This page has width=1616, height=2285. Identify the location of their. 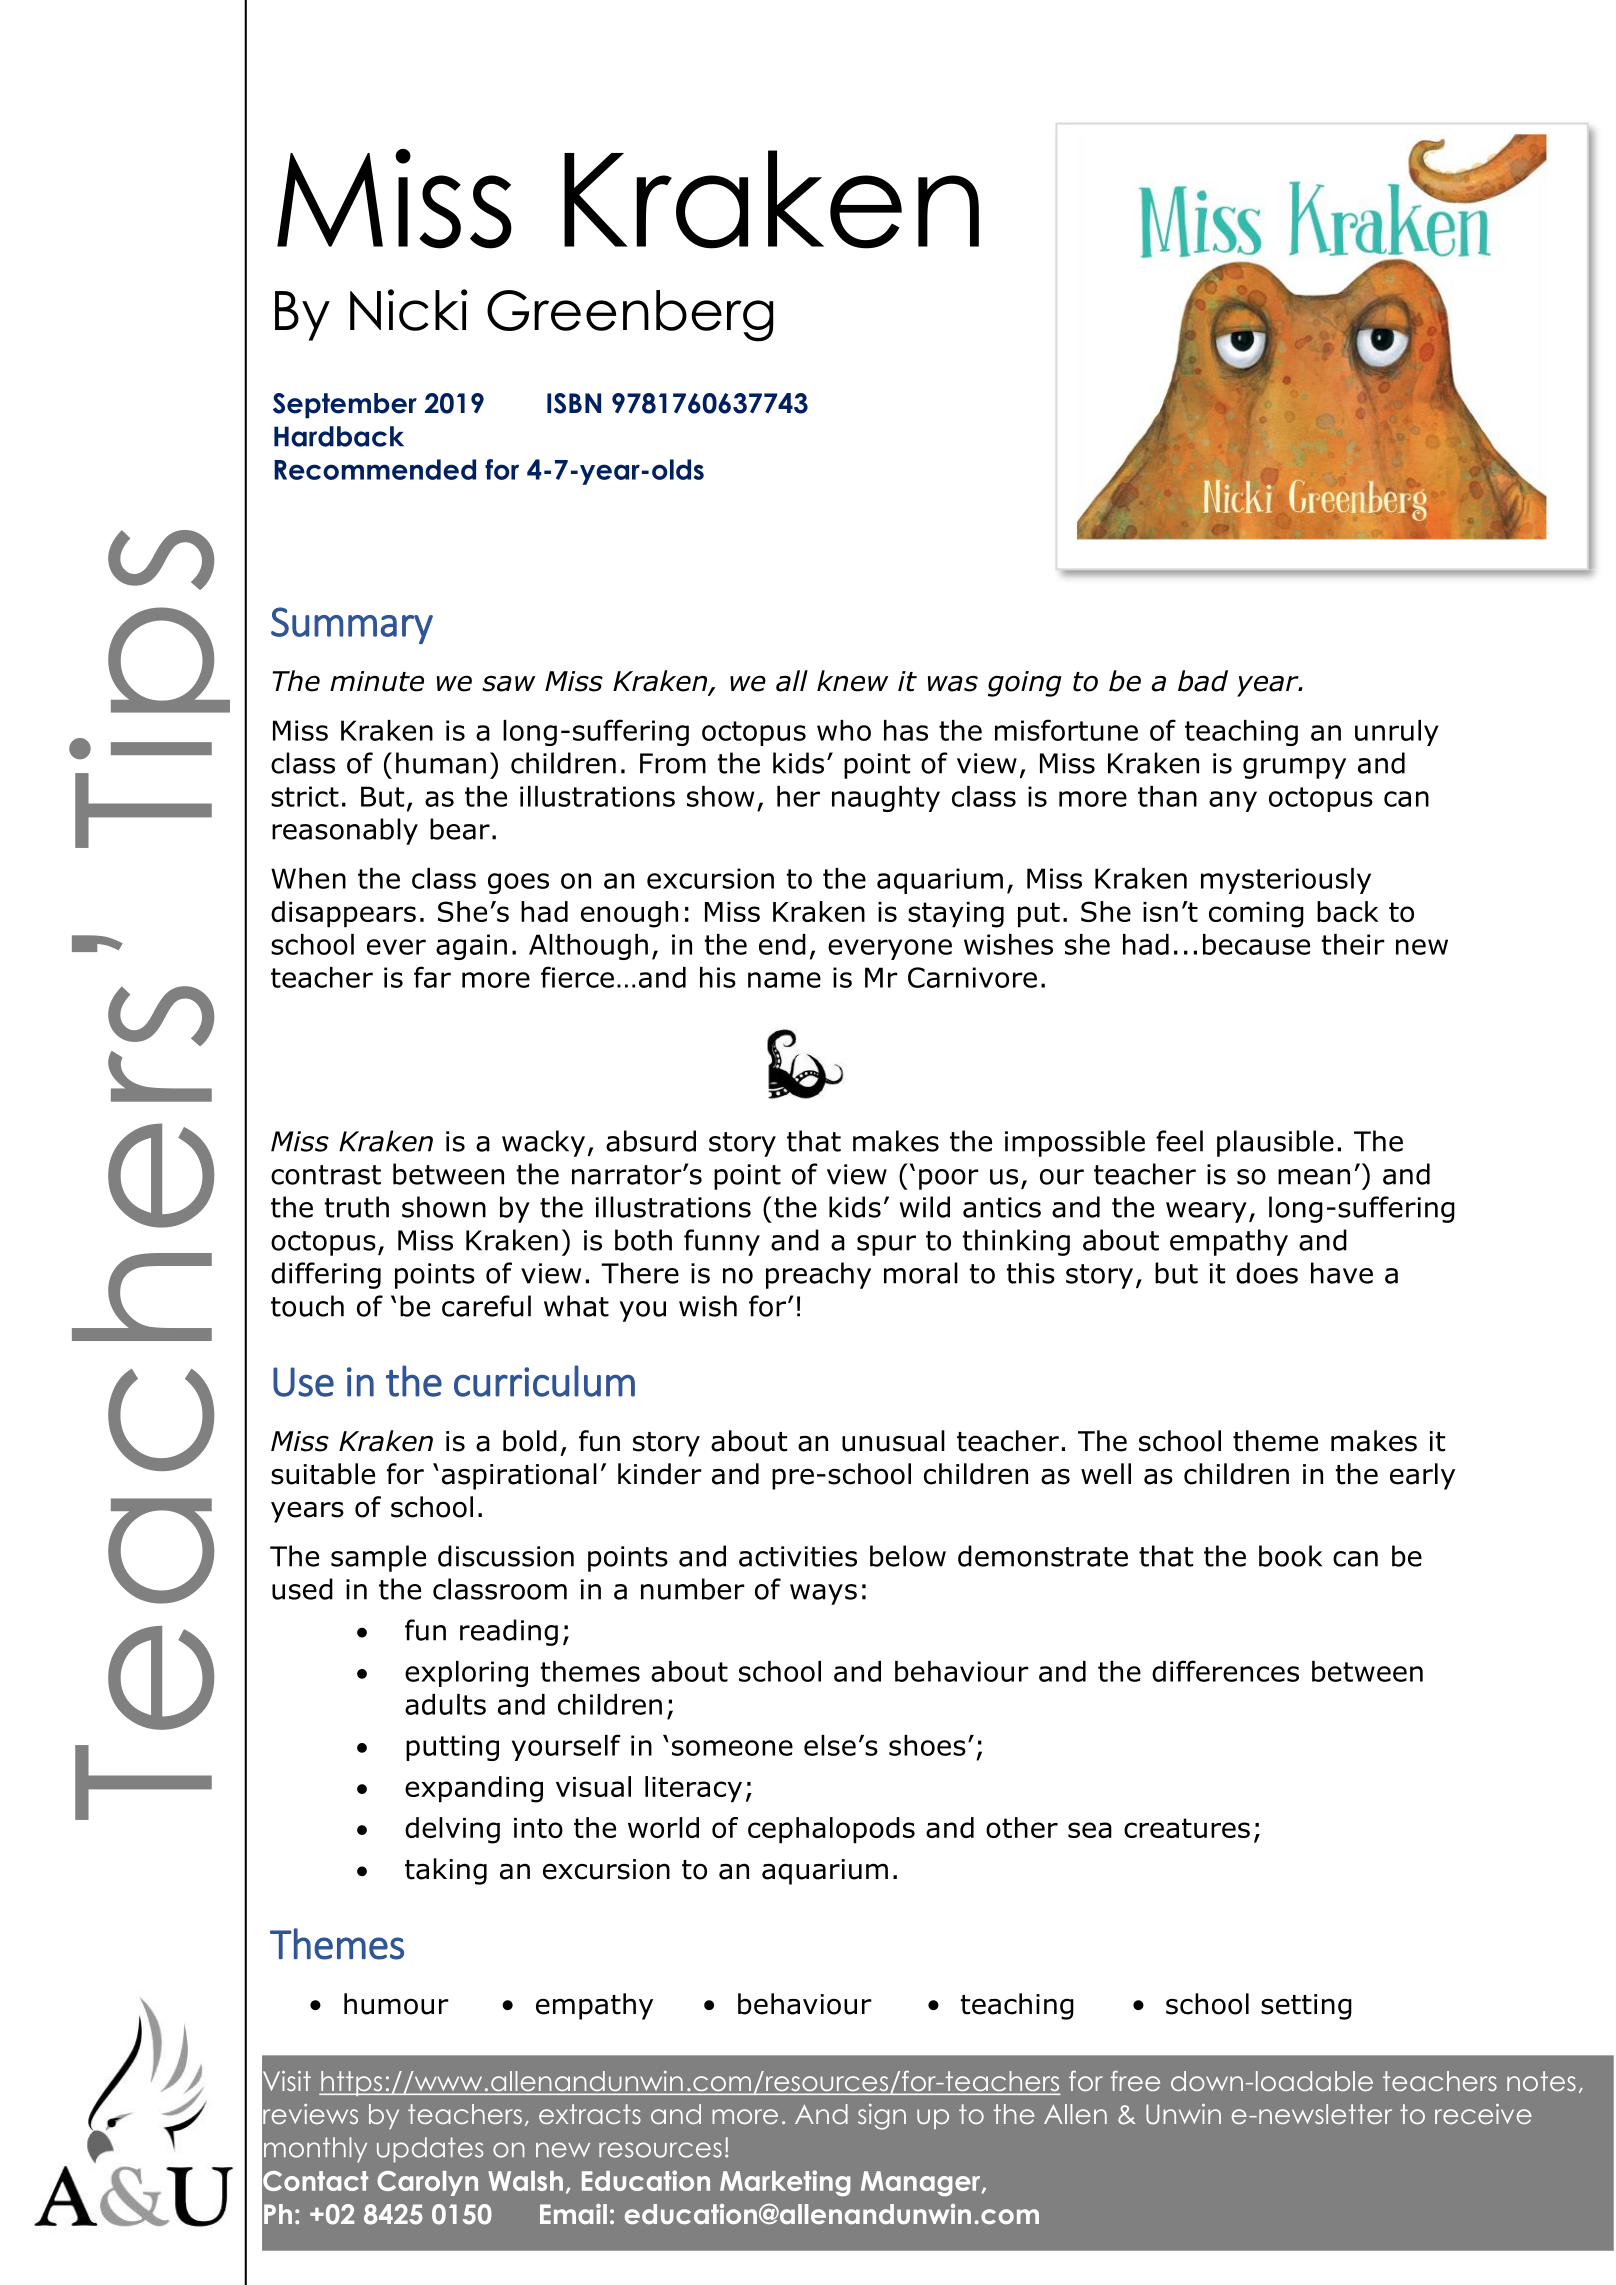
(1353, 944).
